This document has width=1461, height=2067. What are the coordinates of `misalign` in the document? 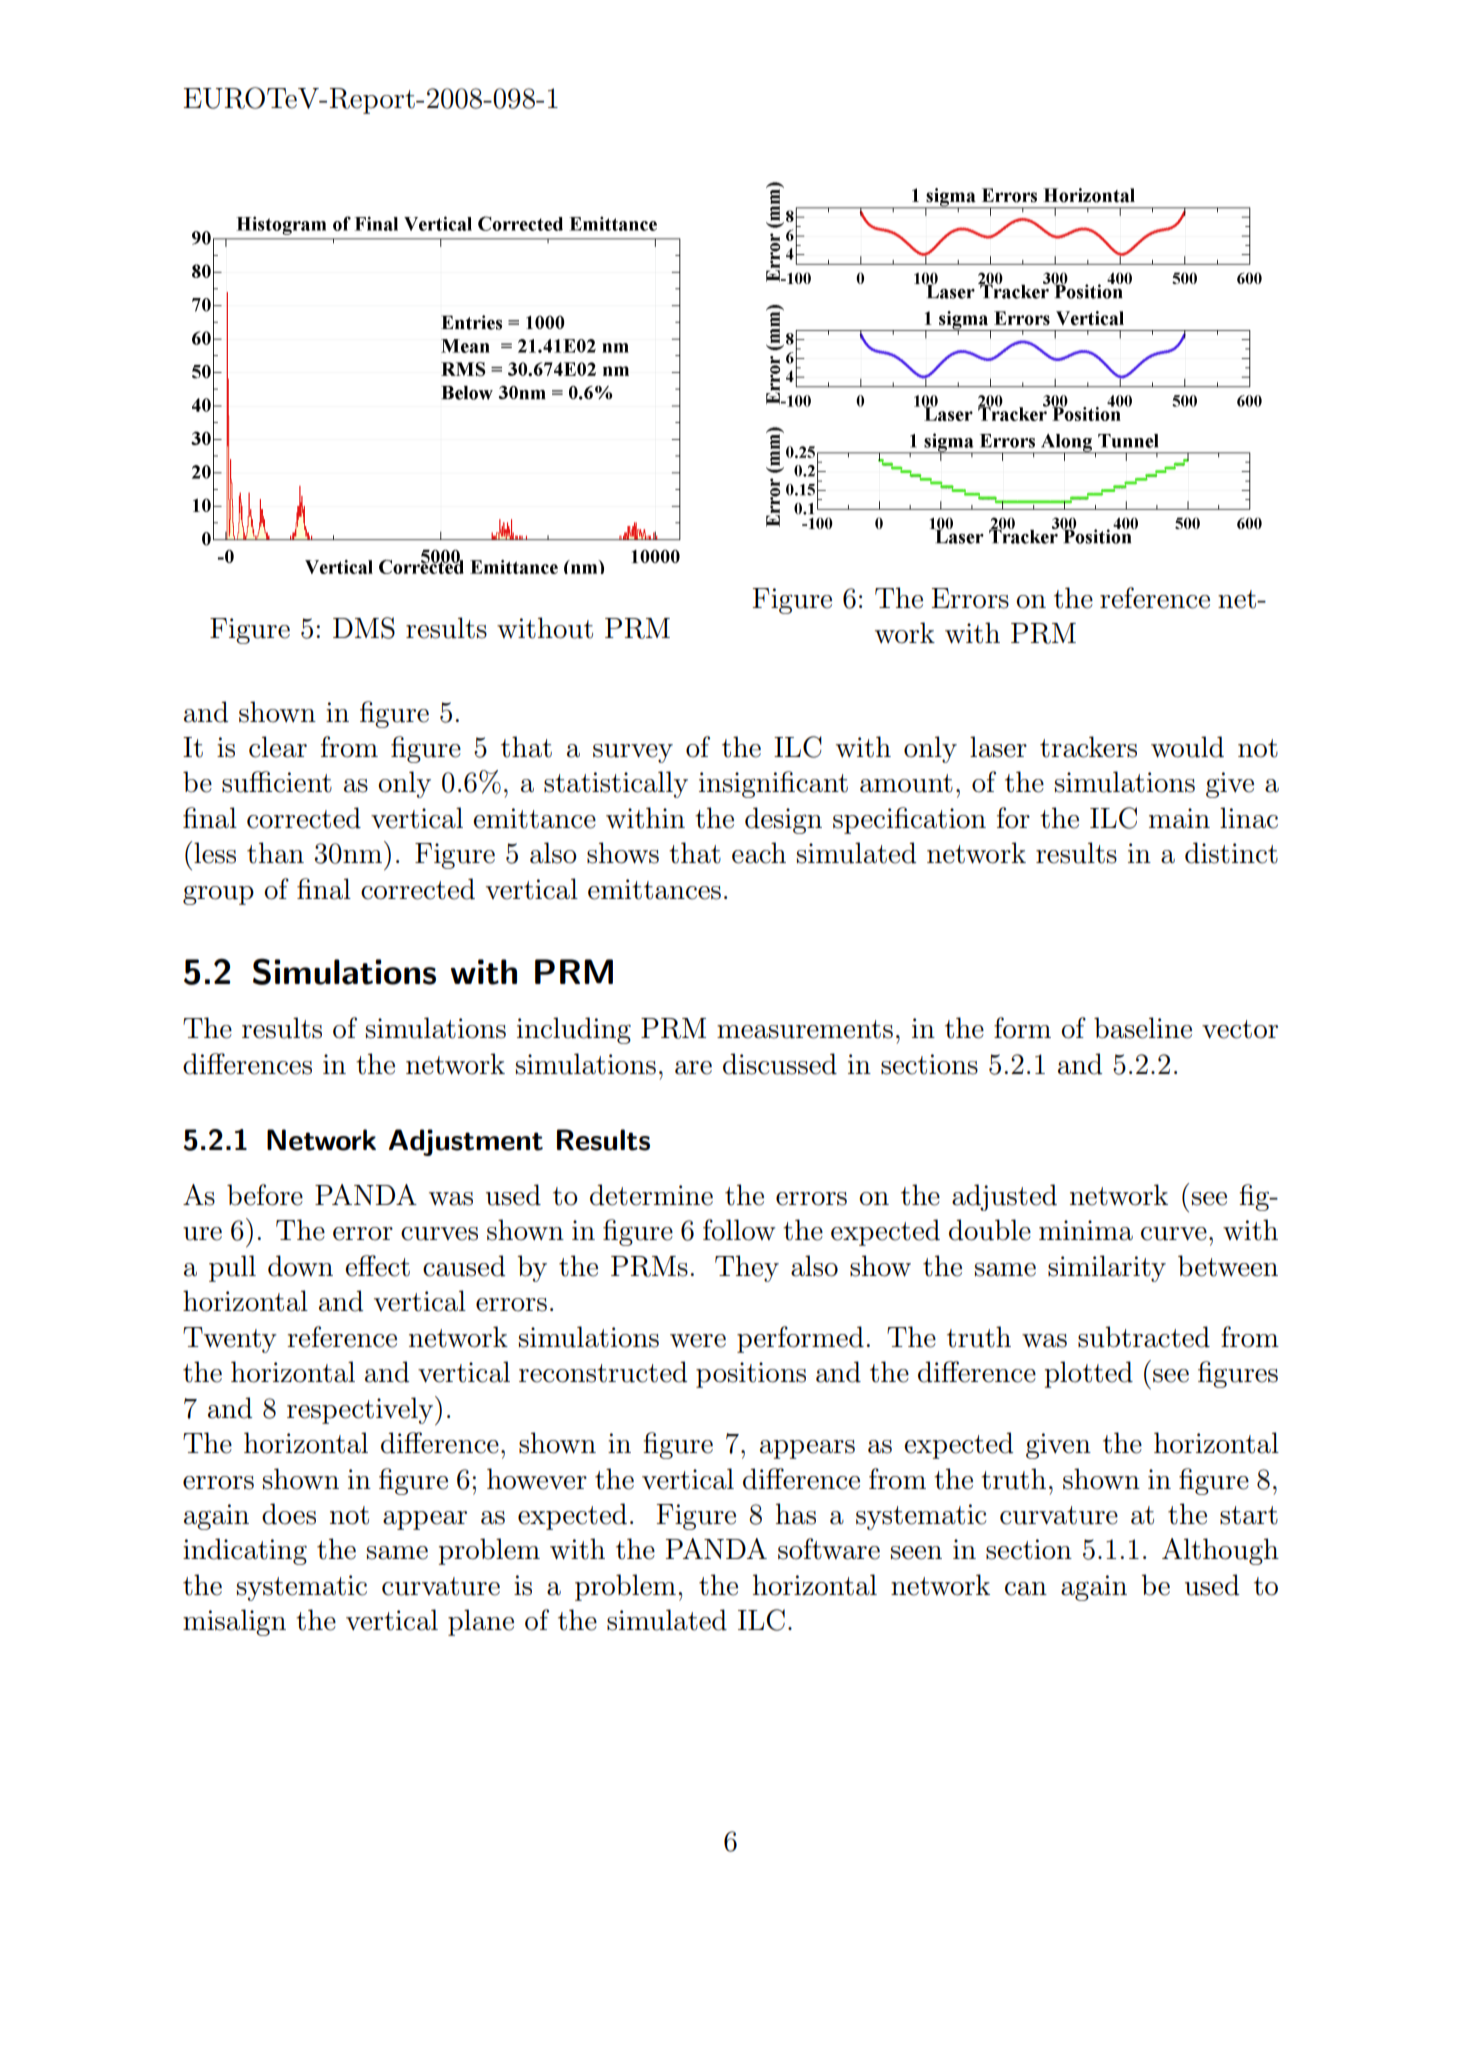 It's located at (234, 1622).
